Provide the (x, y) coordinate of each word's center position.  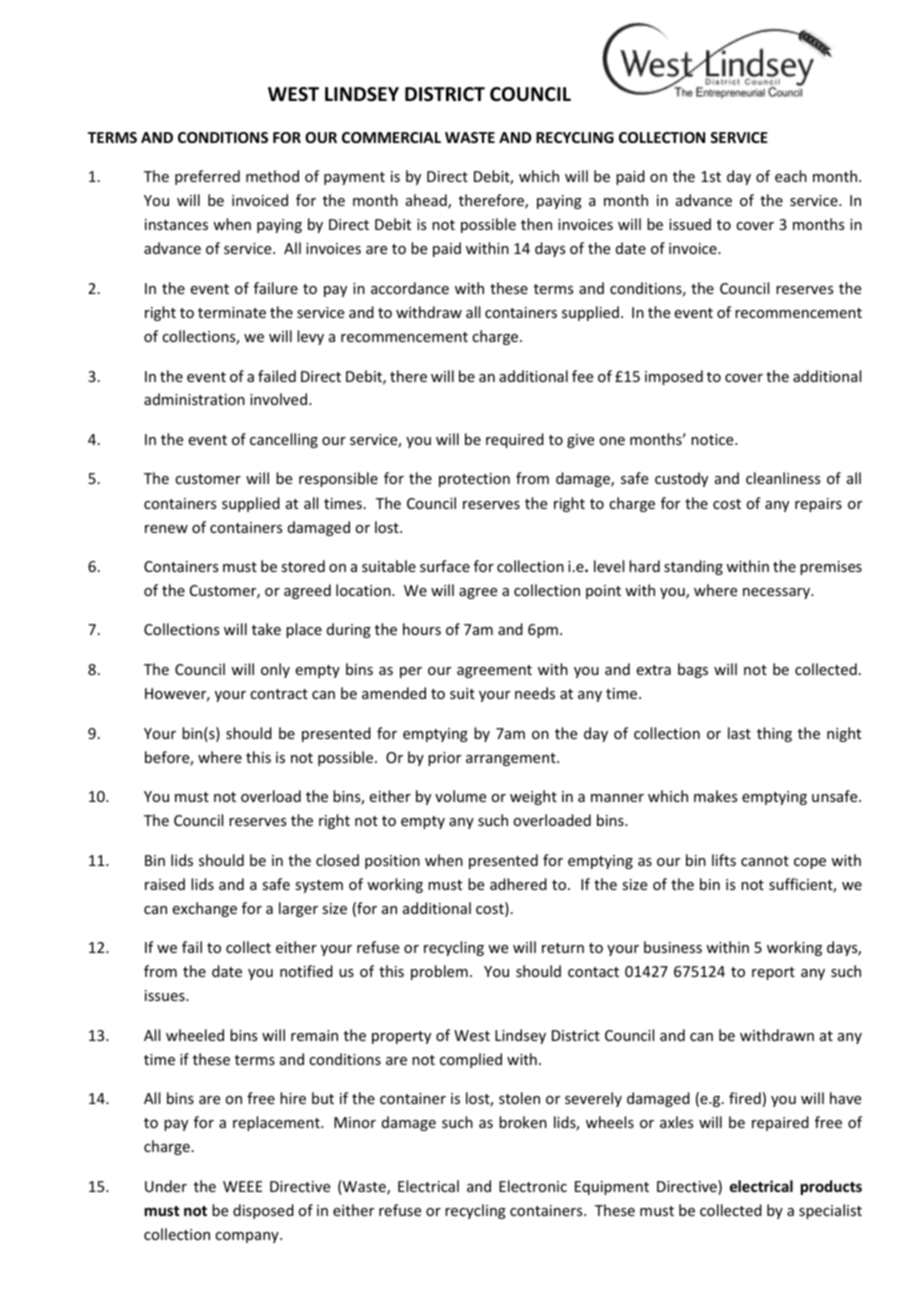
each (791, 176)
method (272, 176)
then (536, 224)
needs (535, 693)
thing (774, 734)
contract (279, 694)
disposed (263, 1211)
